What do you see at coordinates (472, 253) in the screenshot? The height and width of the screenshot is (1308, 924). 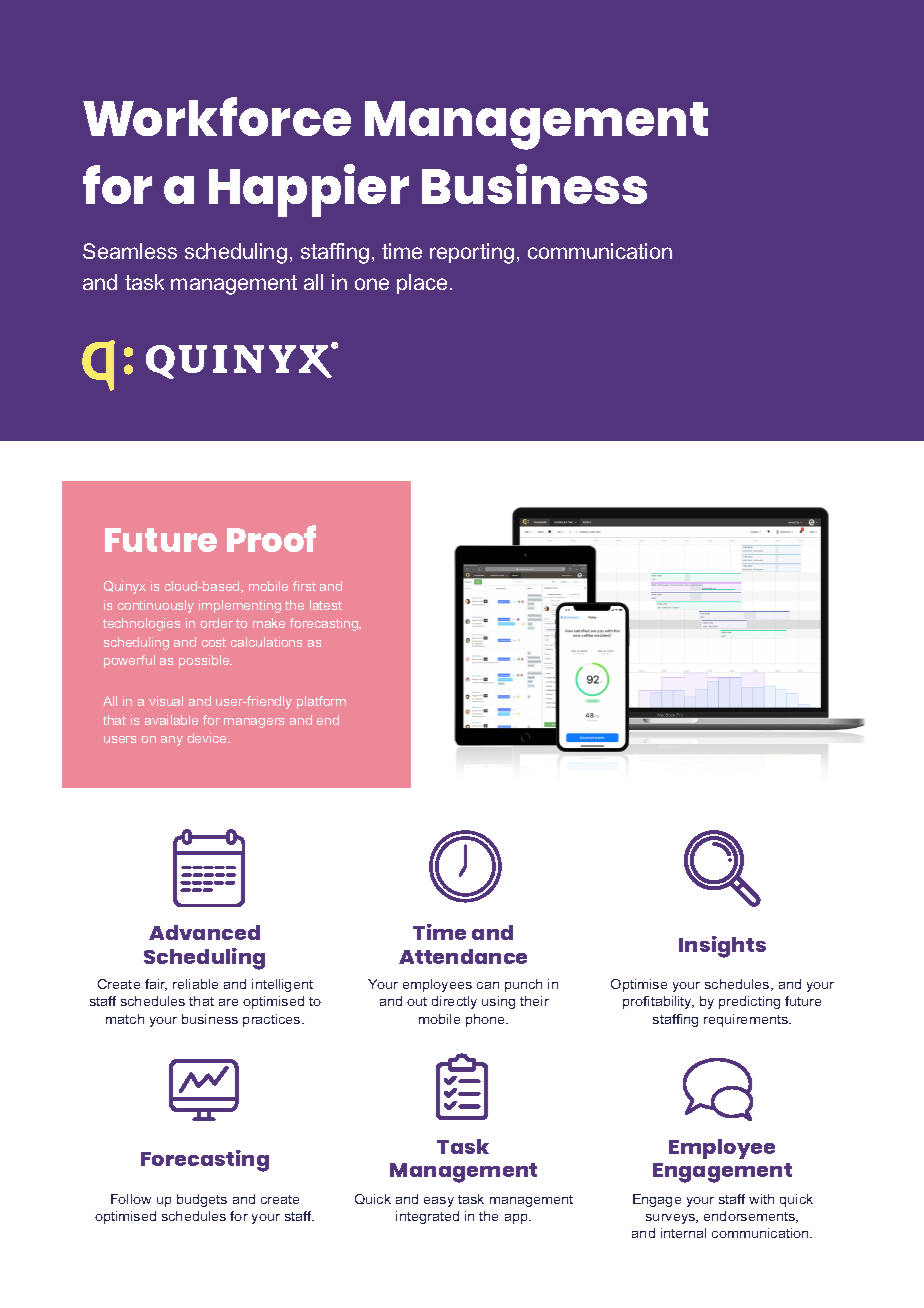 I see `reporting` at bounding box center [472, 253].
